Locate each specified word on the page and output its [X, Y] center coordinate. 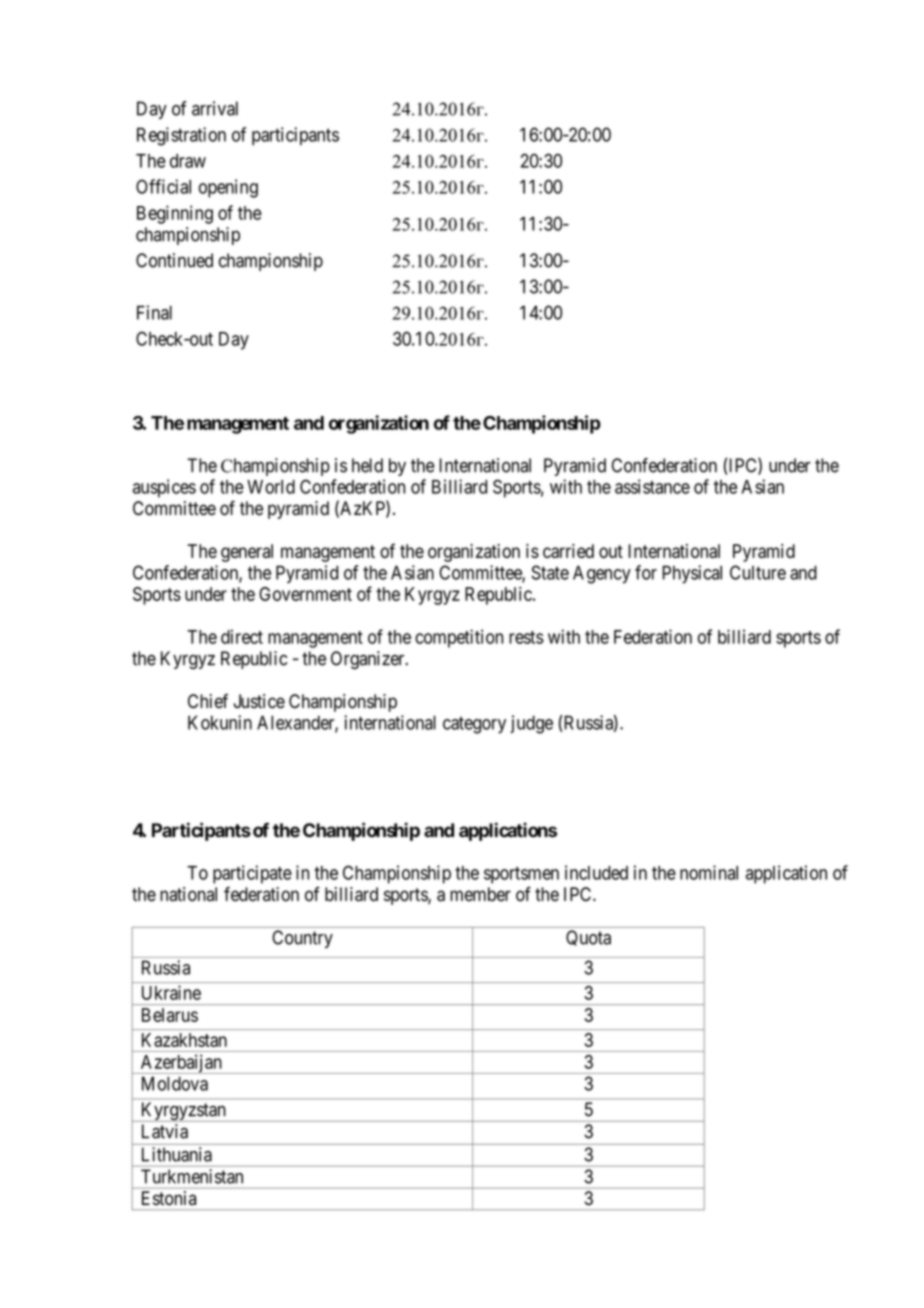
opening [228, 188]
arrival [215, 108]
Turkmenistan [192, 1176]
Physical [692, 574]
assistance [652, 486]
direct [242, 636]
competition [459, 638]
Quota [588, 938]
